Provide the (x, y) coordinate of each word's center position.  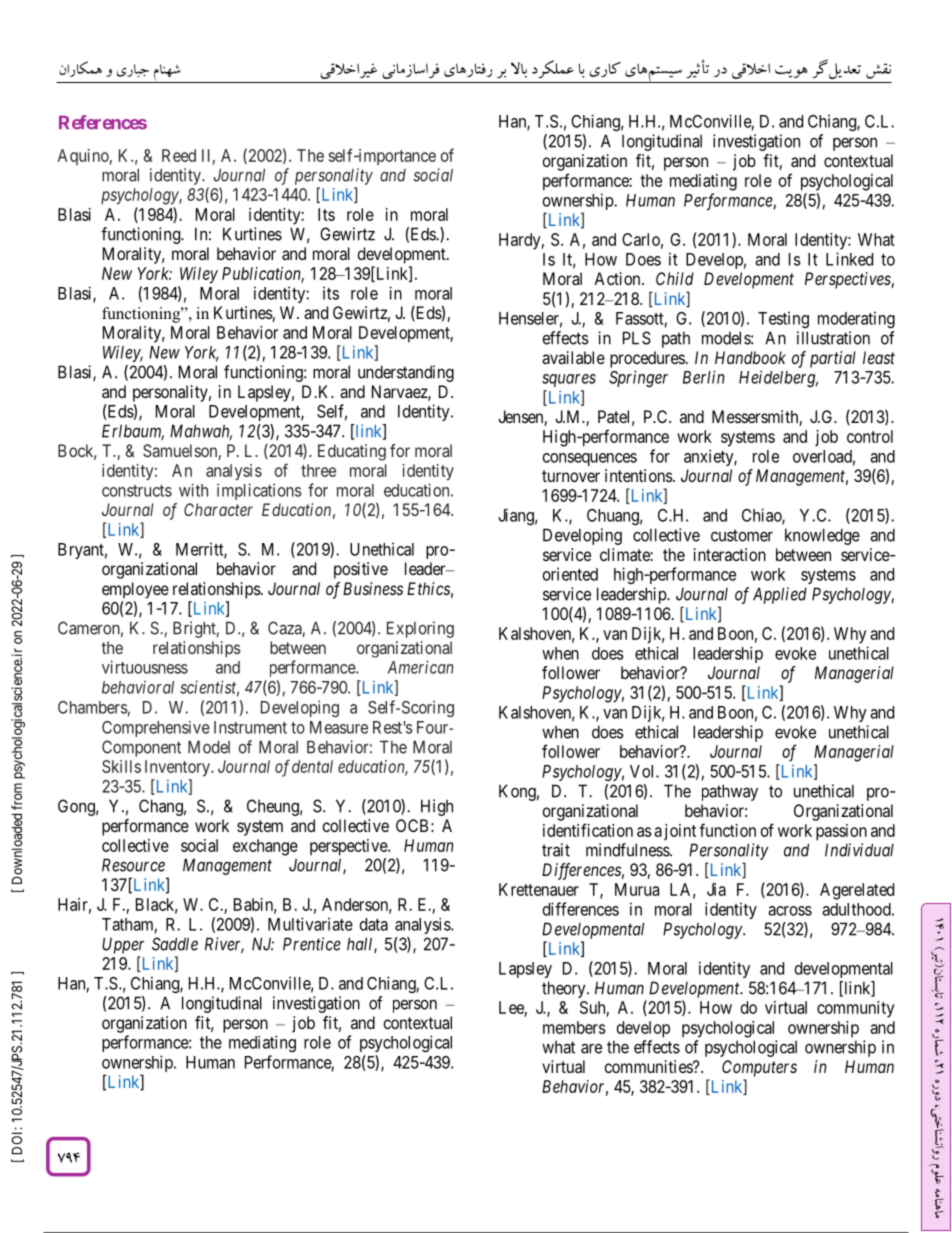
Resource (133, 865)
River (224, 945)
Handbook (750, 357)
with (193, 490)
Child (675, 278)
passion (841, 832)
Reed (179, 155)
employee (135, 590)
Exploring (420, 629)
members (574, 1027)
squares (569, 380)
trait (556, 850)
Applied (780, 595)
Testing (783, 319)
